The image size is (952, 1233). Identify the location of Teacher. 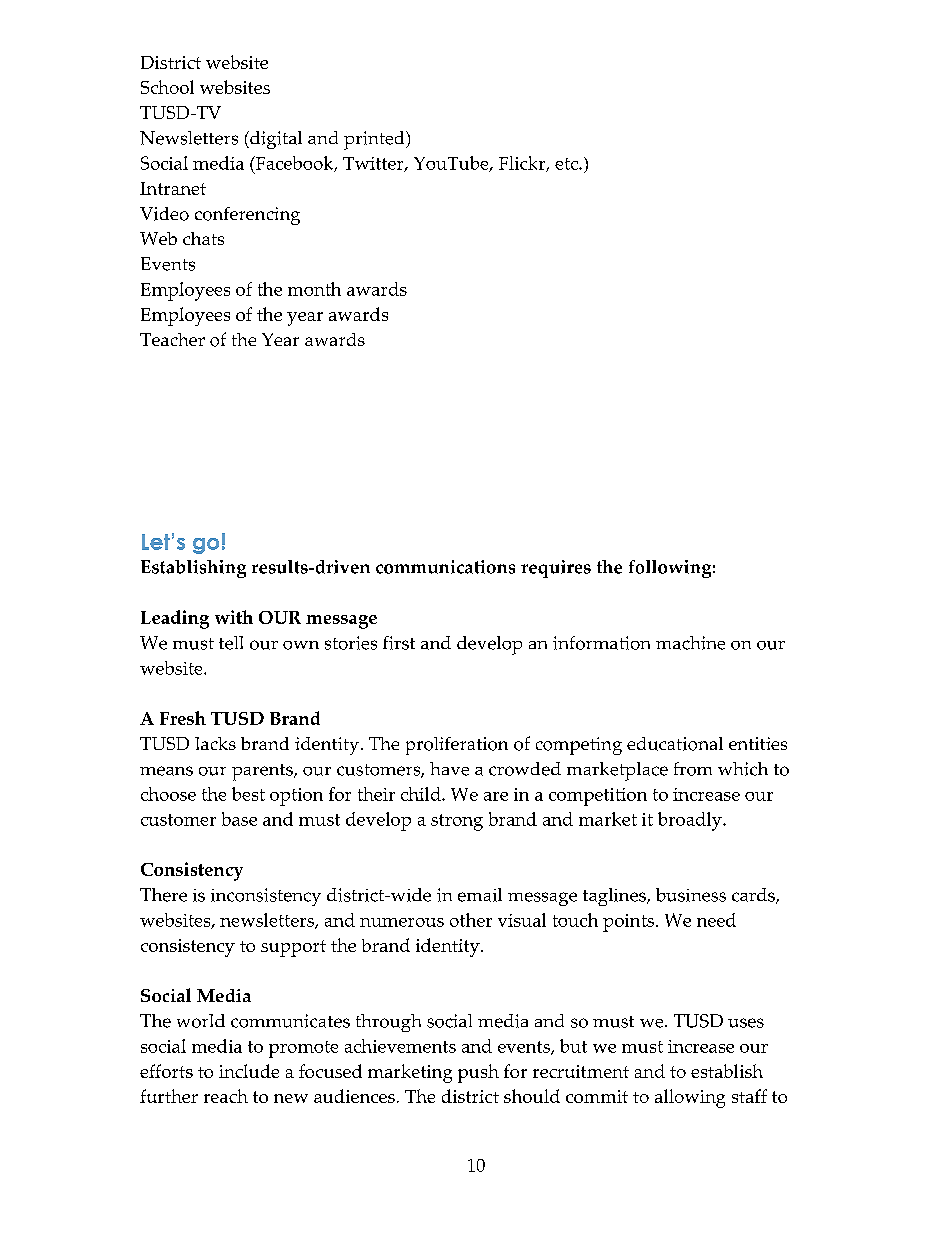
(172, 339).
